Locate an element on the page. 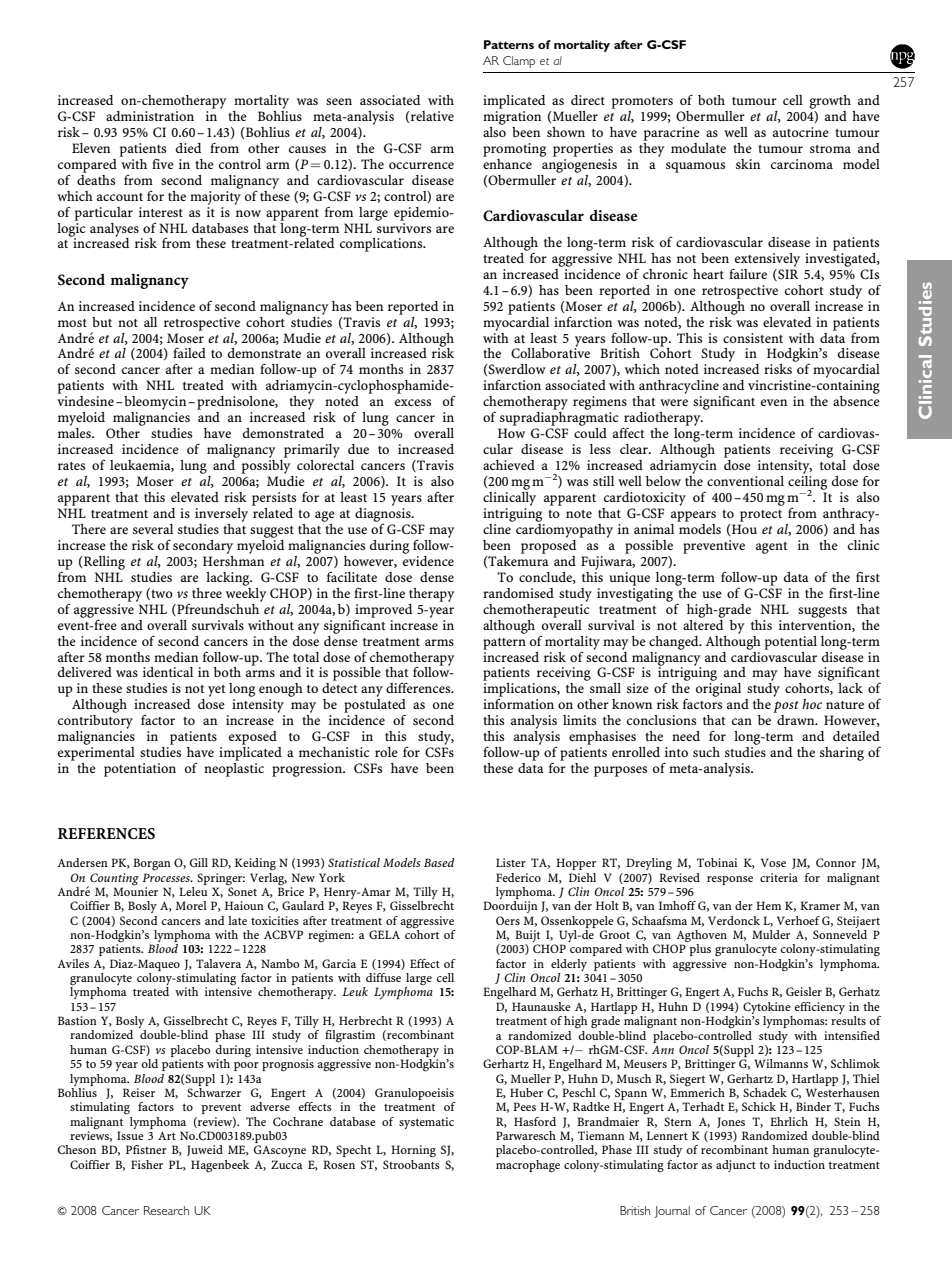 The width and height of the document is (952, 1271). evidence is located at coordinates (428, 559).
